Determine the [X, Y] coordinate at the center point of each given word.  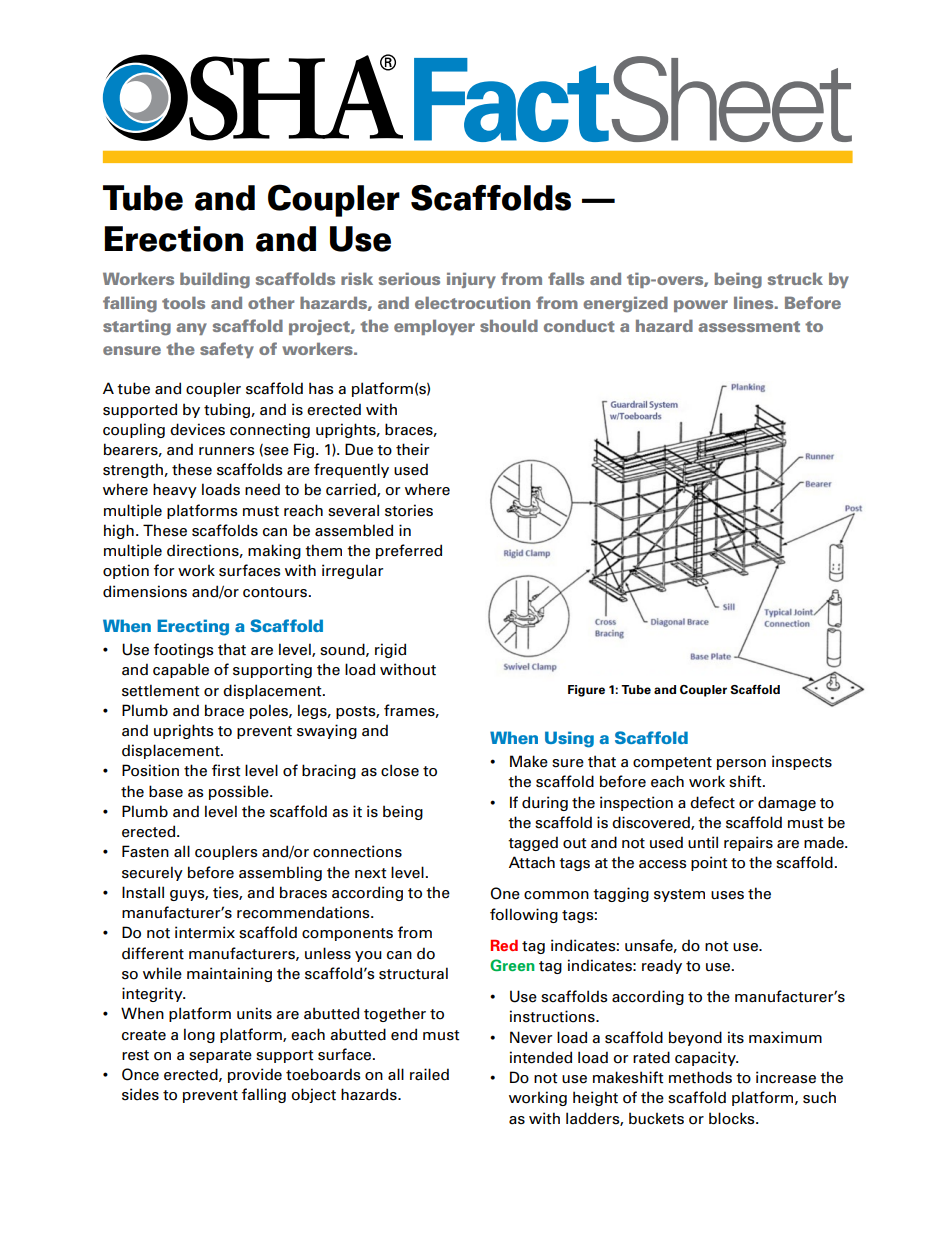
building [215, 280]
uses [727, 895]
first [226, 770]
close [400, 770]
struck [795, 278]
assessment [749, 326]
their [412, 449]
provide [255, 1075]
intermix [205, 932]
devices [197, 429]
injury [471, 280]
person [741, 764]
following [524, 915]
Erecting [193, 627]
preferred [409, 551]
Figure [586, 691]
